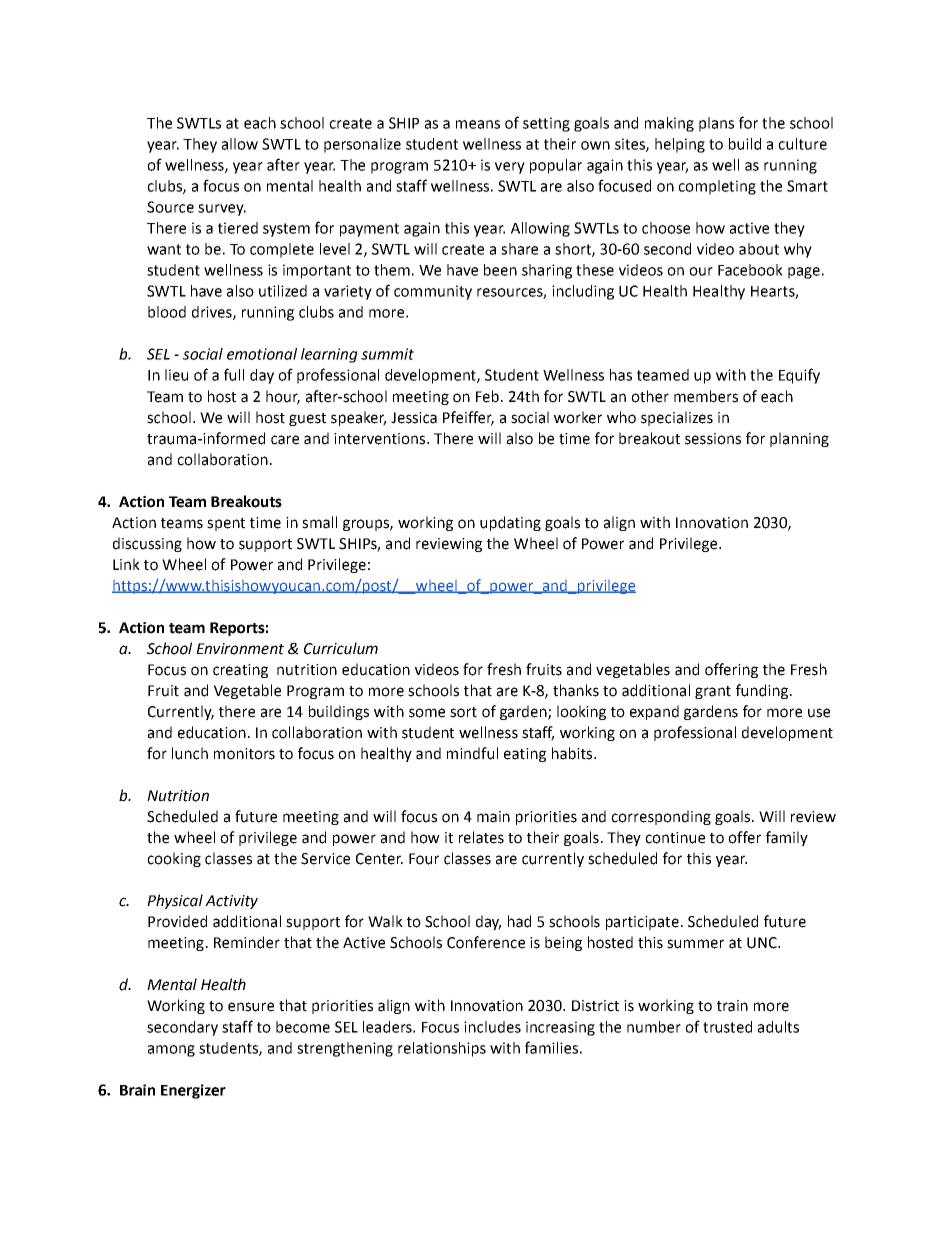 This image has width=952, height=1233. What do you see at coordinates (238, 228) in the image?
I see `tiered` at bounding box center [238, 228].
